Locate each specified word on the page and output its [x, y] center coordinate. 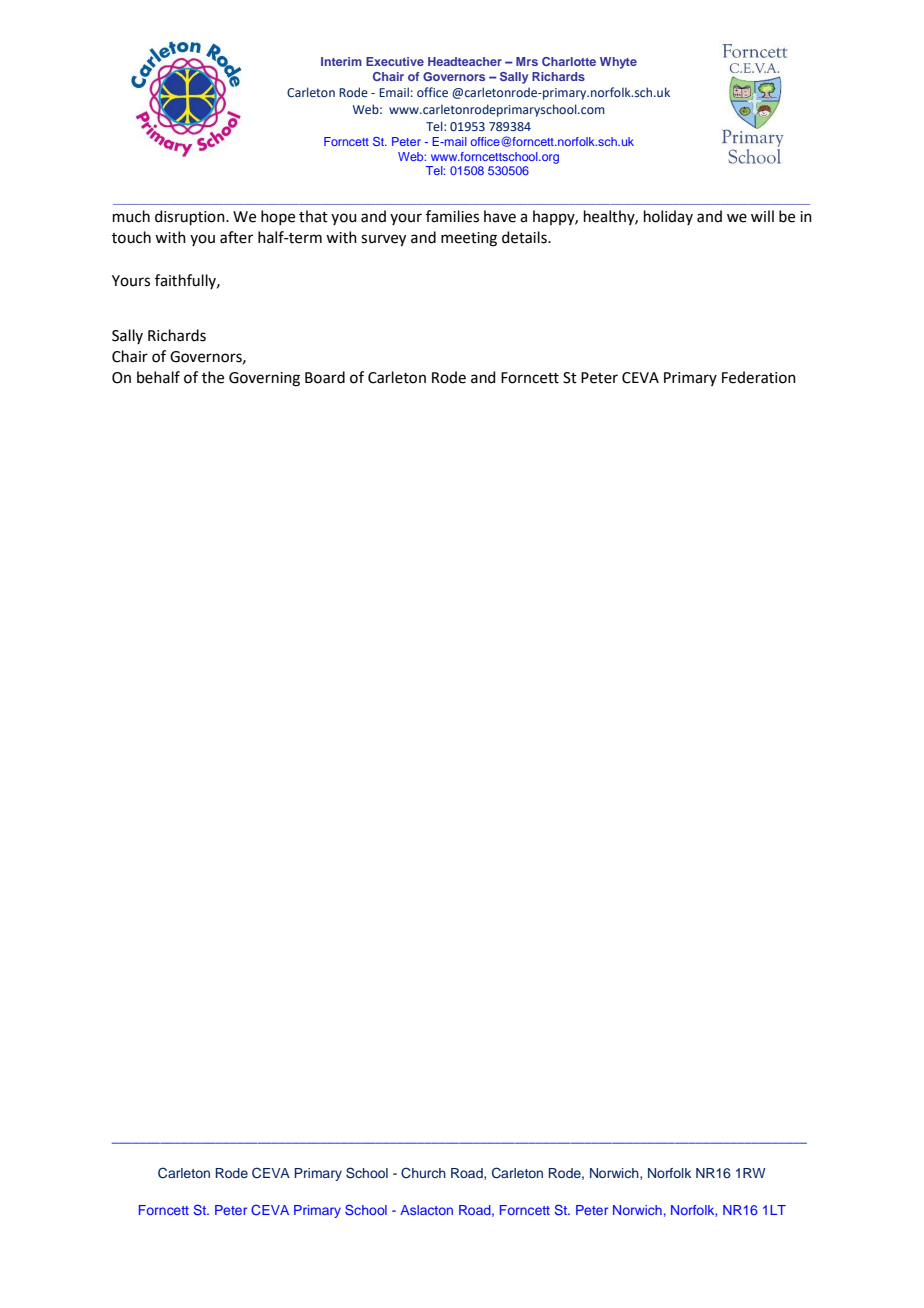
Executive [395, 61]
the [213, 377]
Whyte [618, 63]
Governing [264, 379]
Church [423, 1173]
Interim [341, 61]
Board [325, 377]
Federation [759, 377]
